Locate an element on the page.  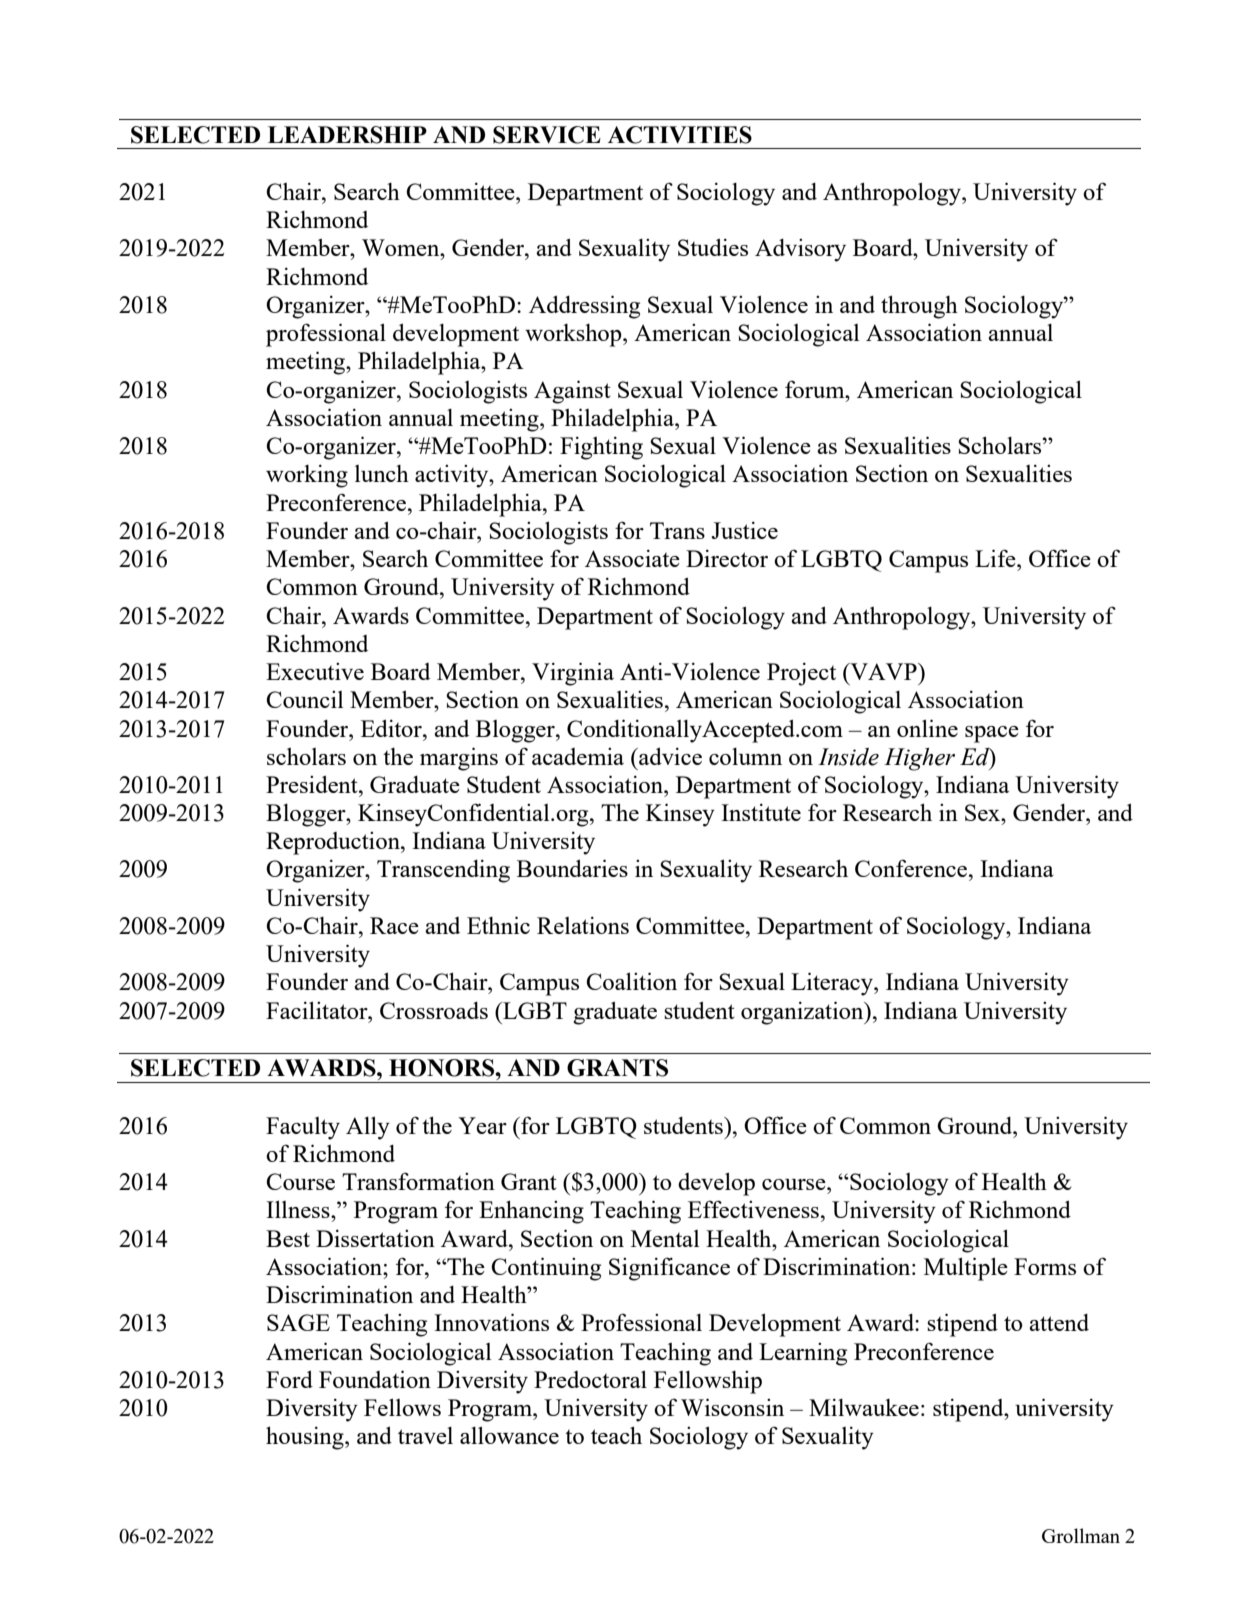
ACTIVITIES is located at coordinates (680, 135).
